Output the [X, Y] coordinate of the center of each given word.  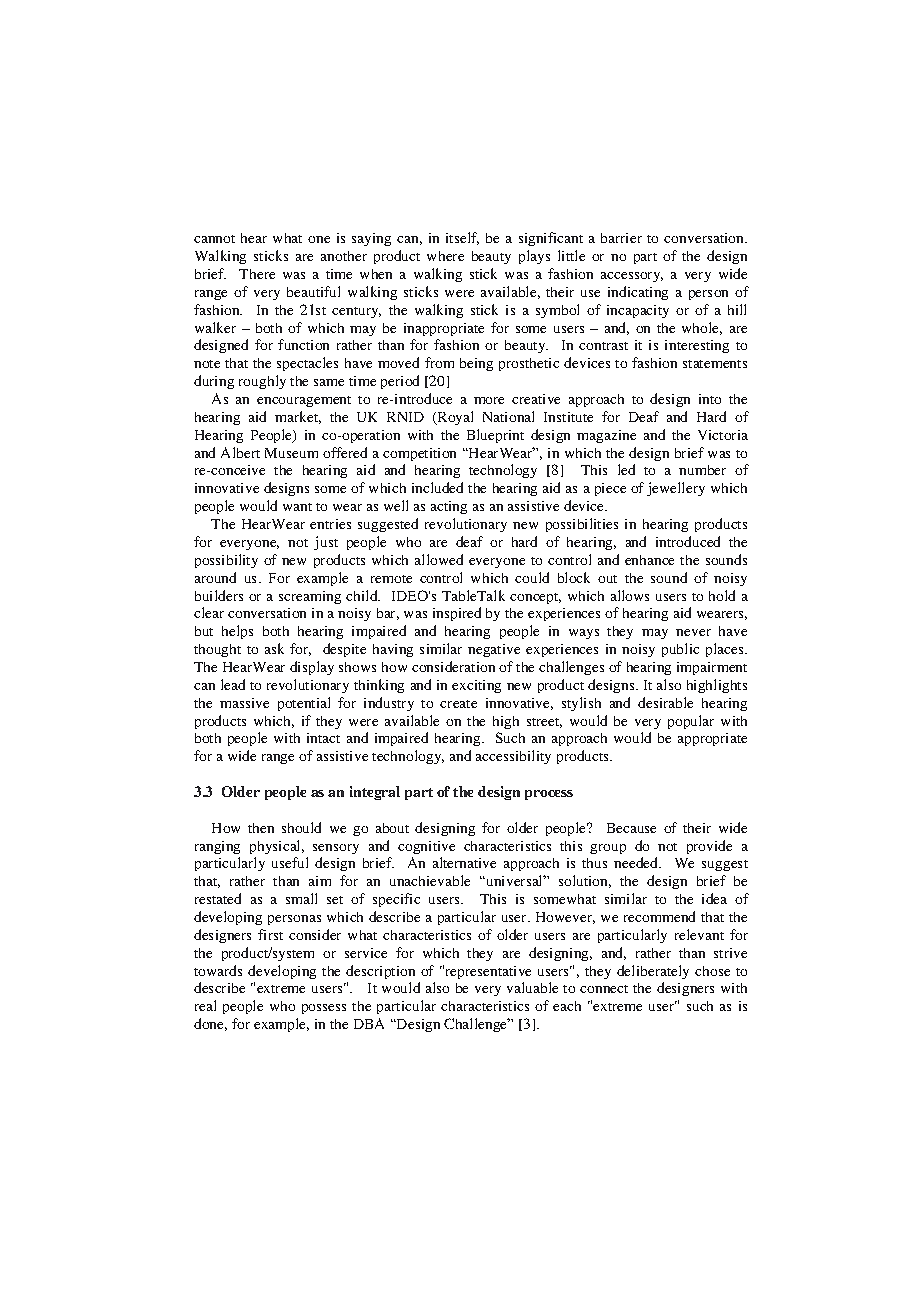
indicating [638, 293]
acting [449, 507]
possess [324, 1009]
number [702, 470]
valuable [532, 987]
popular [691, 722]
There [257, 274]
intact [323, 738]
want [297, 507]
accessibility [513, 757]
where [445, 256]
